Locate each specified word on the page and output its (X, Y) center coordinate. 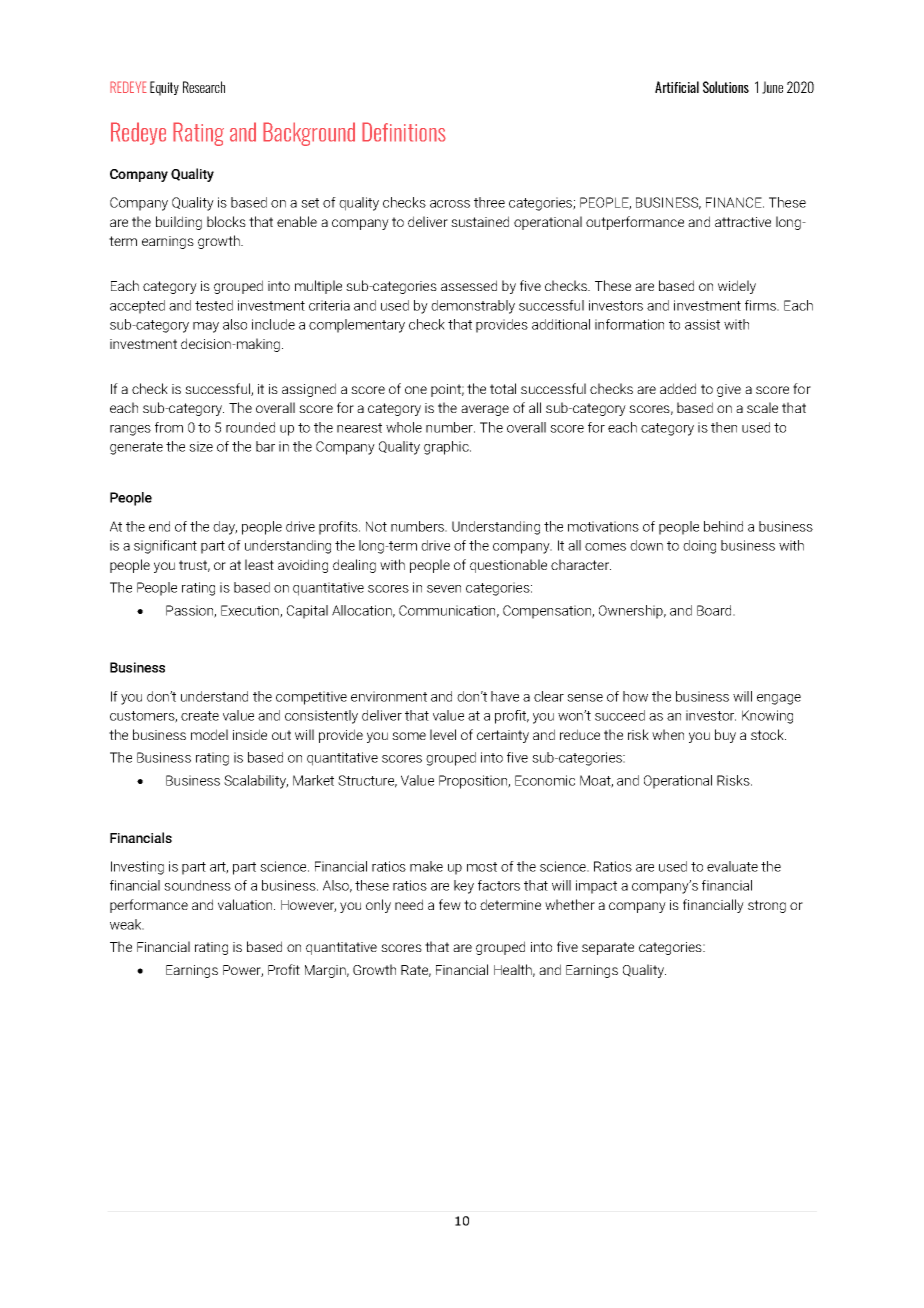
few (450, 904)
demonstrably (473, 307)
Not (376, 526)
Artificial (677, 87)
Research (204, 87)
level (443, 734)
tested (214, 305)
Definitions (404, 132)
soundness (197, 885)
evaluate (732, 866)
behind (723, 526)
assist (702, 324)
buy (725, 736)
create (200, 716)
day (225, 528)
